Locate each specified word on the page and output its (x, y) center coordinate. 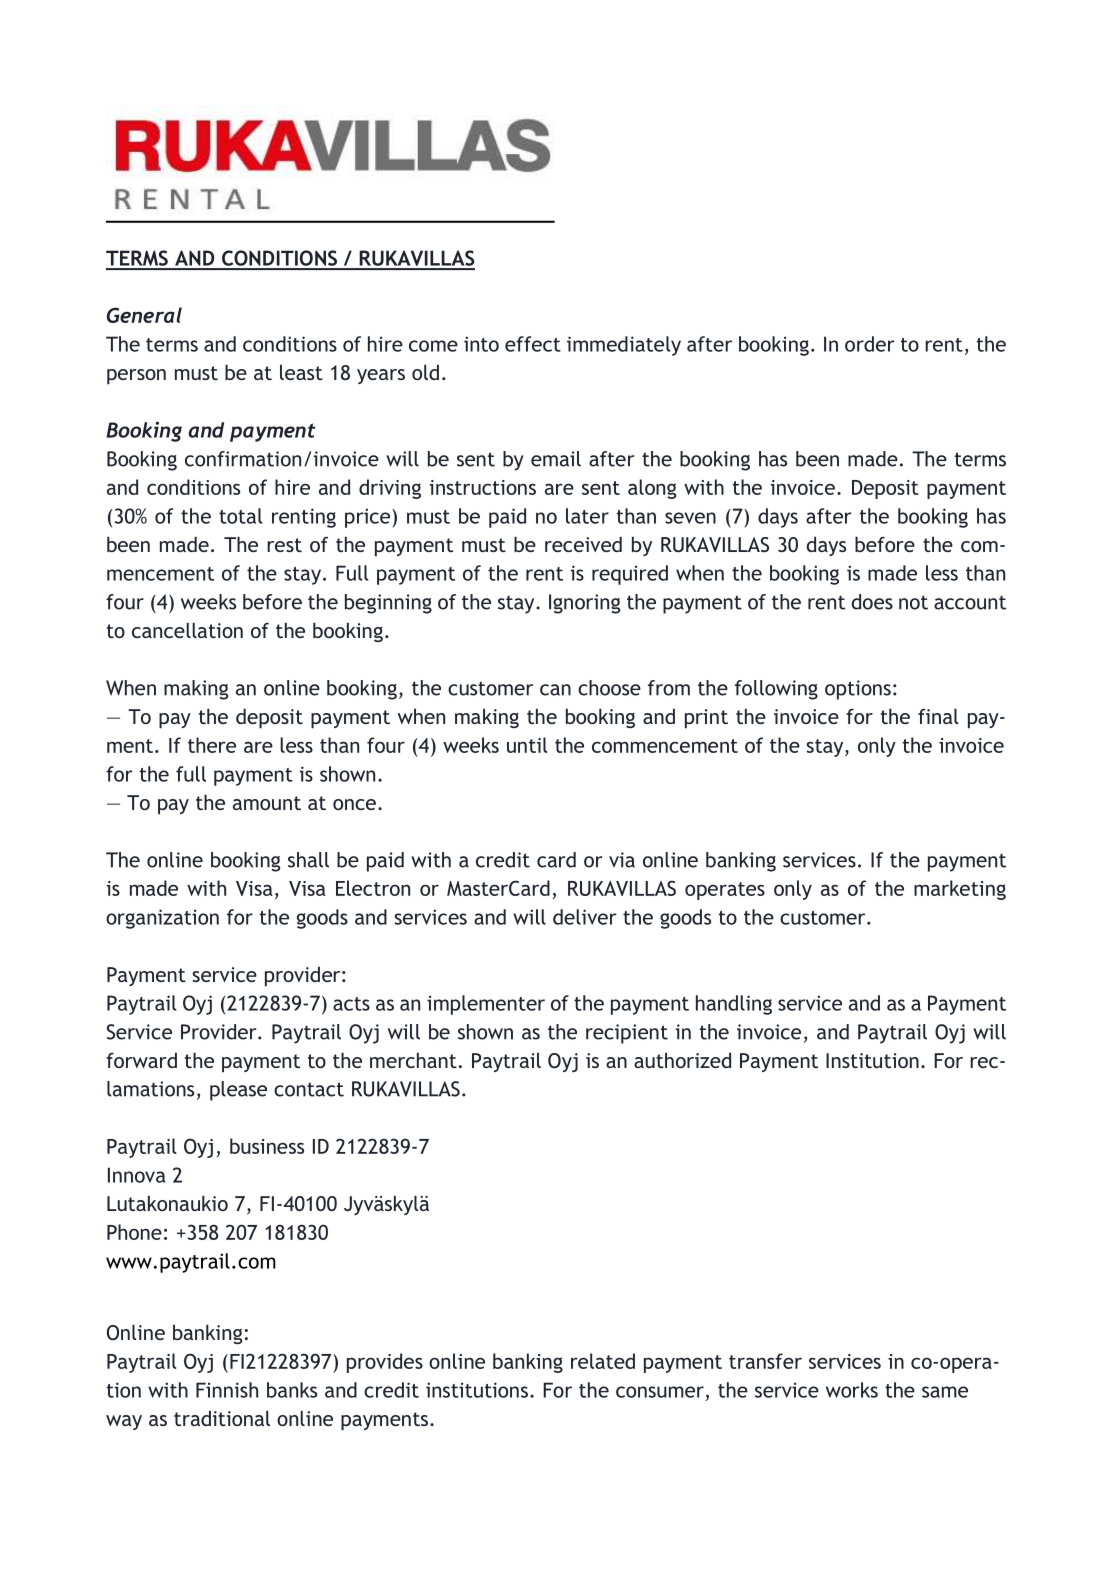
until (527, 745)
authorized (682, 1060)
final (938, 716)
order (869, 344)
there (212, 745)
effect (533, 344)
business (267, 1146)
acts (351, 1004)
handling (734, 1005)
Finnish (227, 1390)
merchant (413, 1060)
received (583, 544)
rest (284, 545)
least (301, 372)
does (872, 602)
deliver (584, 917)
